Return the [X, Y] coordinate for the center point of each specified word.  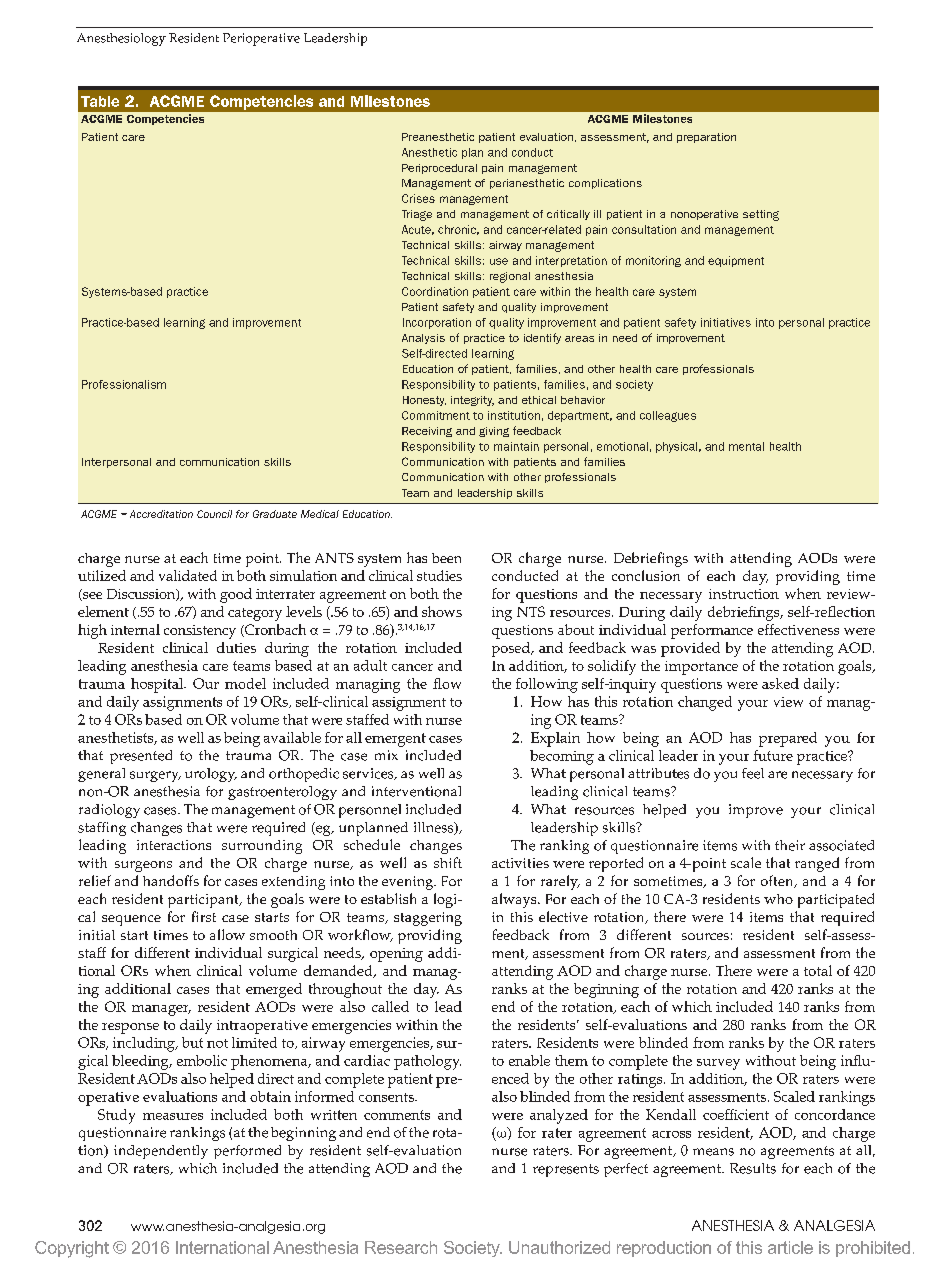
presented [141, 757]
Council [214, 514]
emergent [395, 740]
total [818, 970]
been [446, 558]
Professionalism [124, 384]
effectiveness [798, 629]
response [130, 1028]
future [773, 755]
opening [396, 955]
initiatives [726, 322]
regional [510, 277]
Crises [418, 198]
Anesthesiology [121, 39]
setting [761, 215]
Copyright [72, 1249]
